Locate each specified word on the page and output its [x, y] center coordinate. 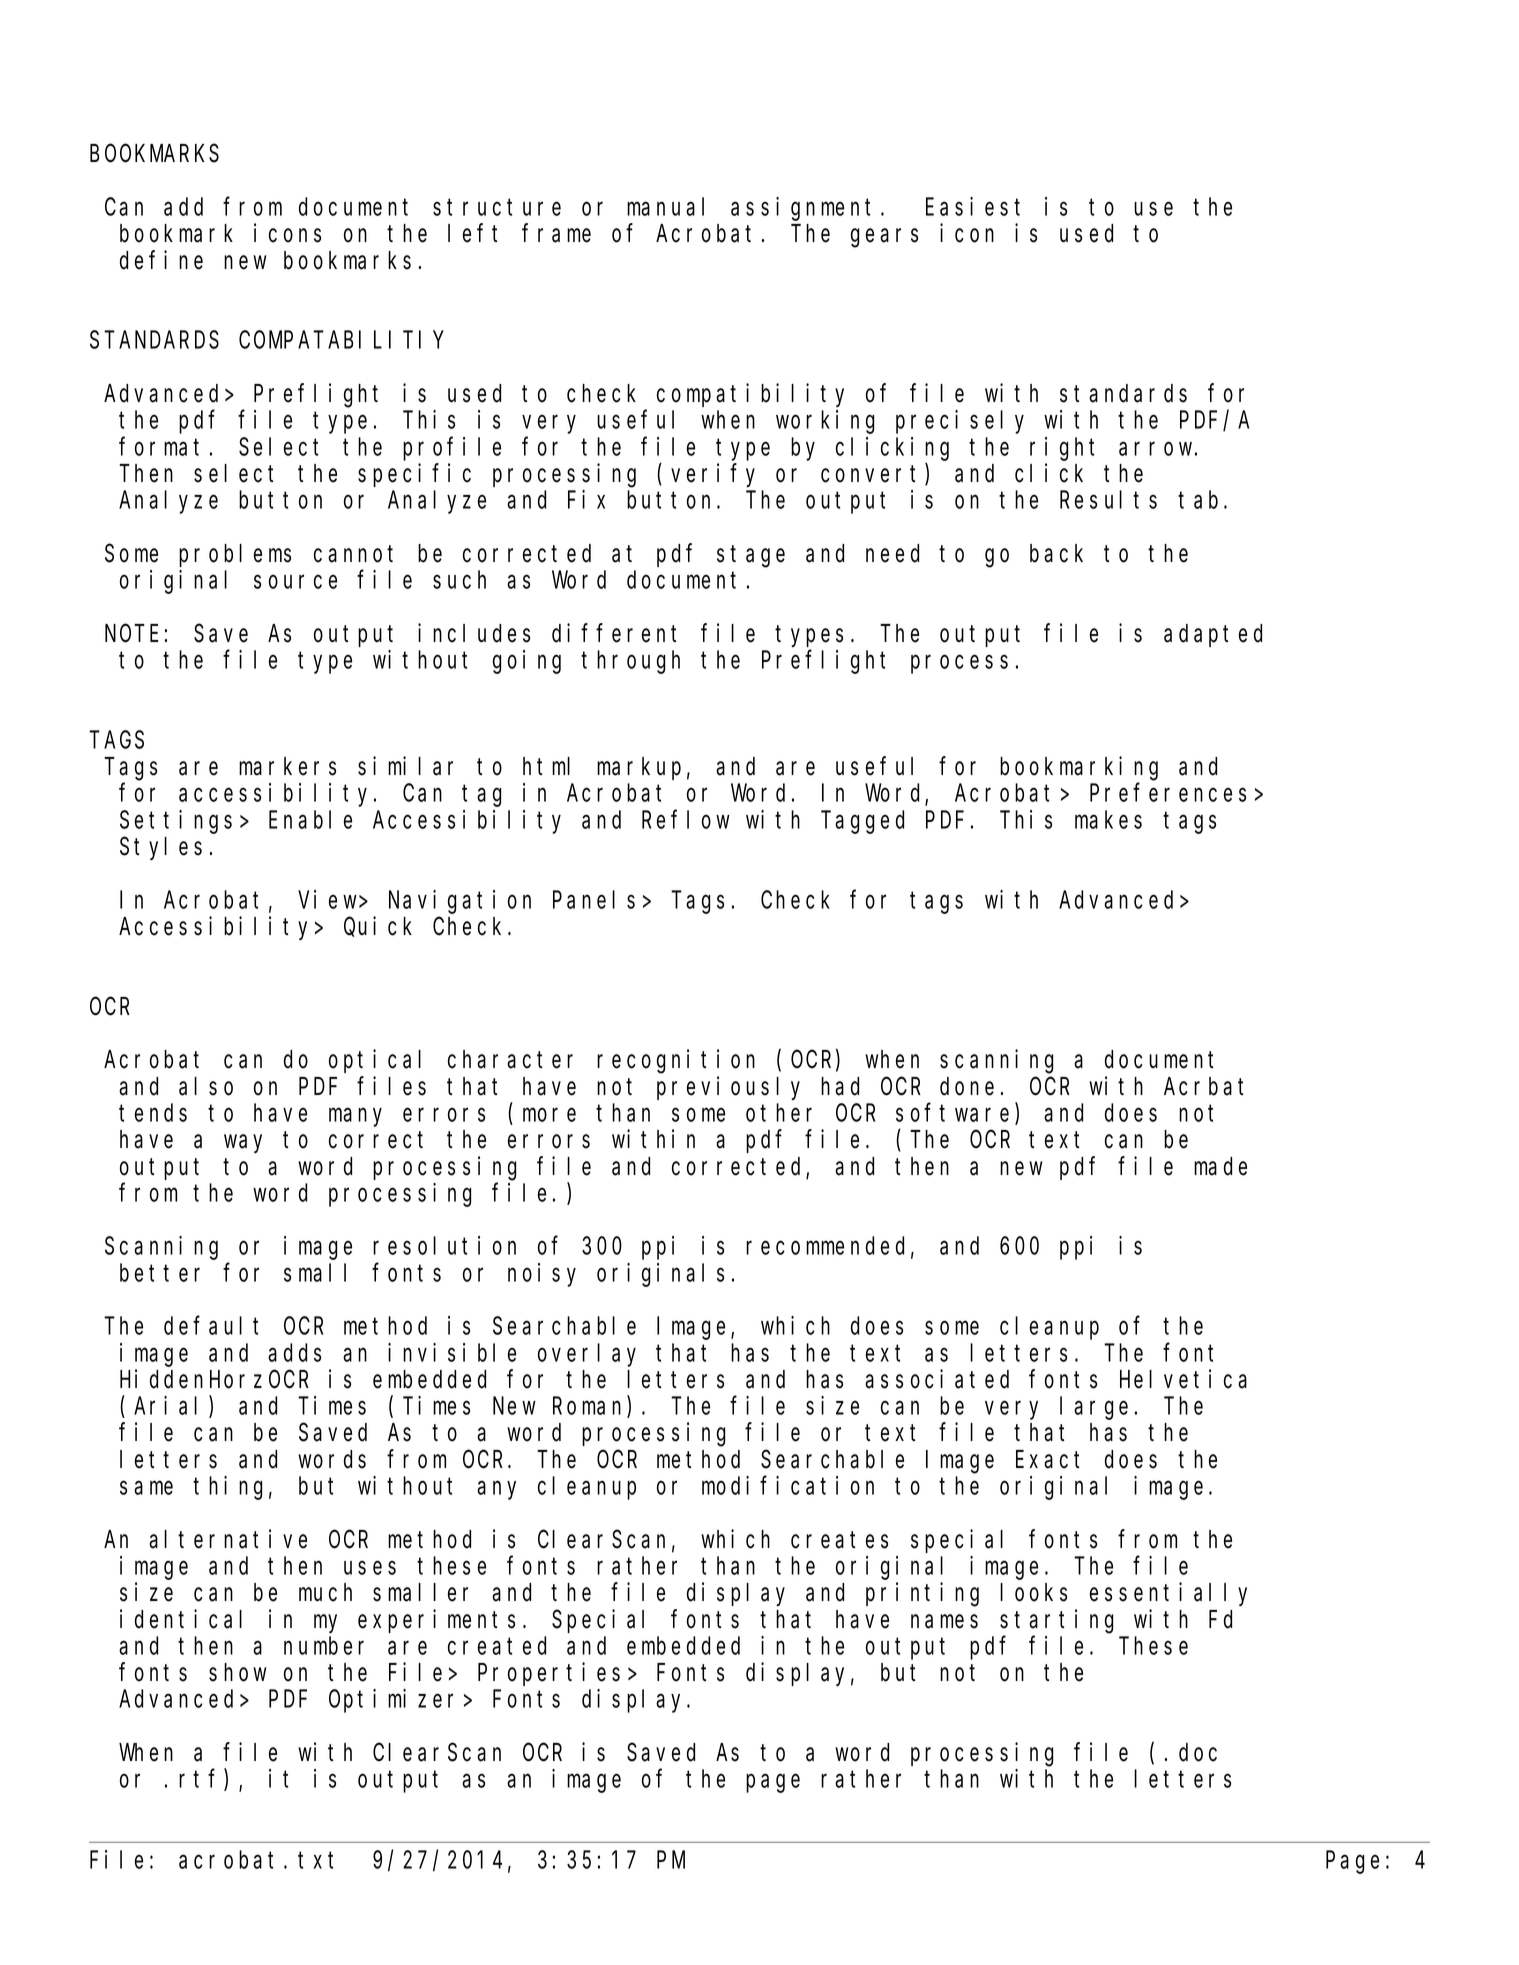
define [161, 260]
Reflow [686, 819]
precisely [960, 422]
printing [922, 1595]
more [549, 1115]
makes [1108, 819]
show [237, 1672]
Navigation [460, 902]
